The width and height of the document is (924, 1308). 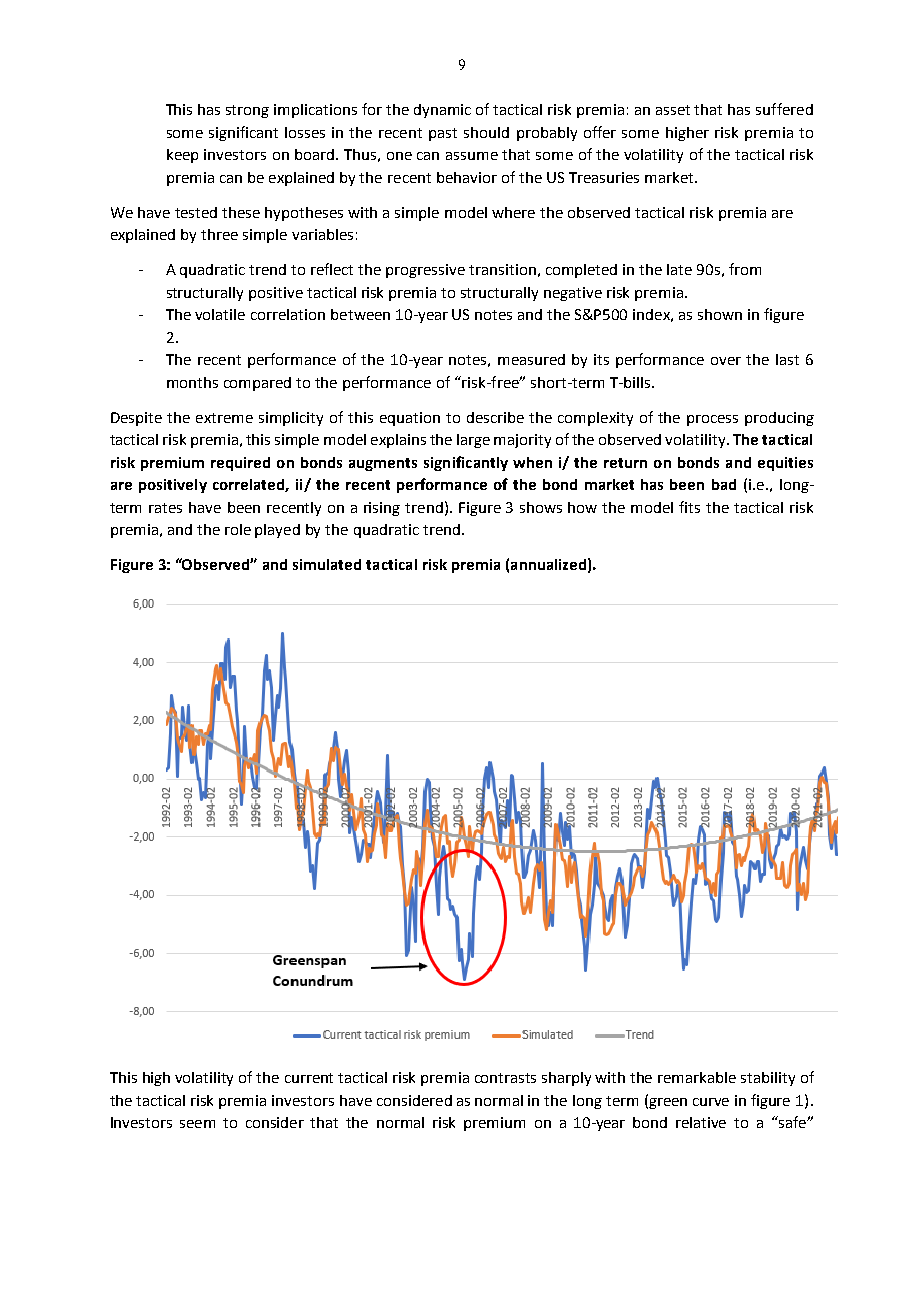 I want to click on seem, so click(x=197, y=1124).
